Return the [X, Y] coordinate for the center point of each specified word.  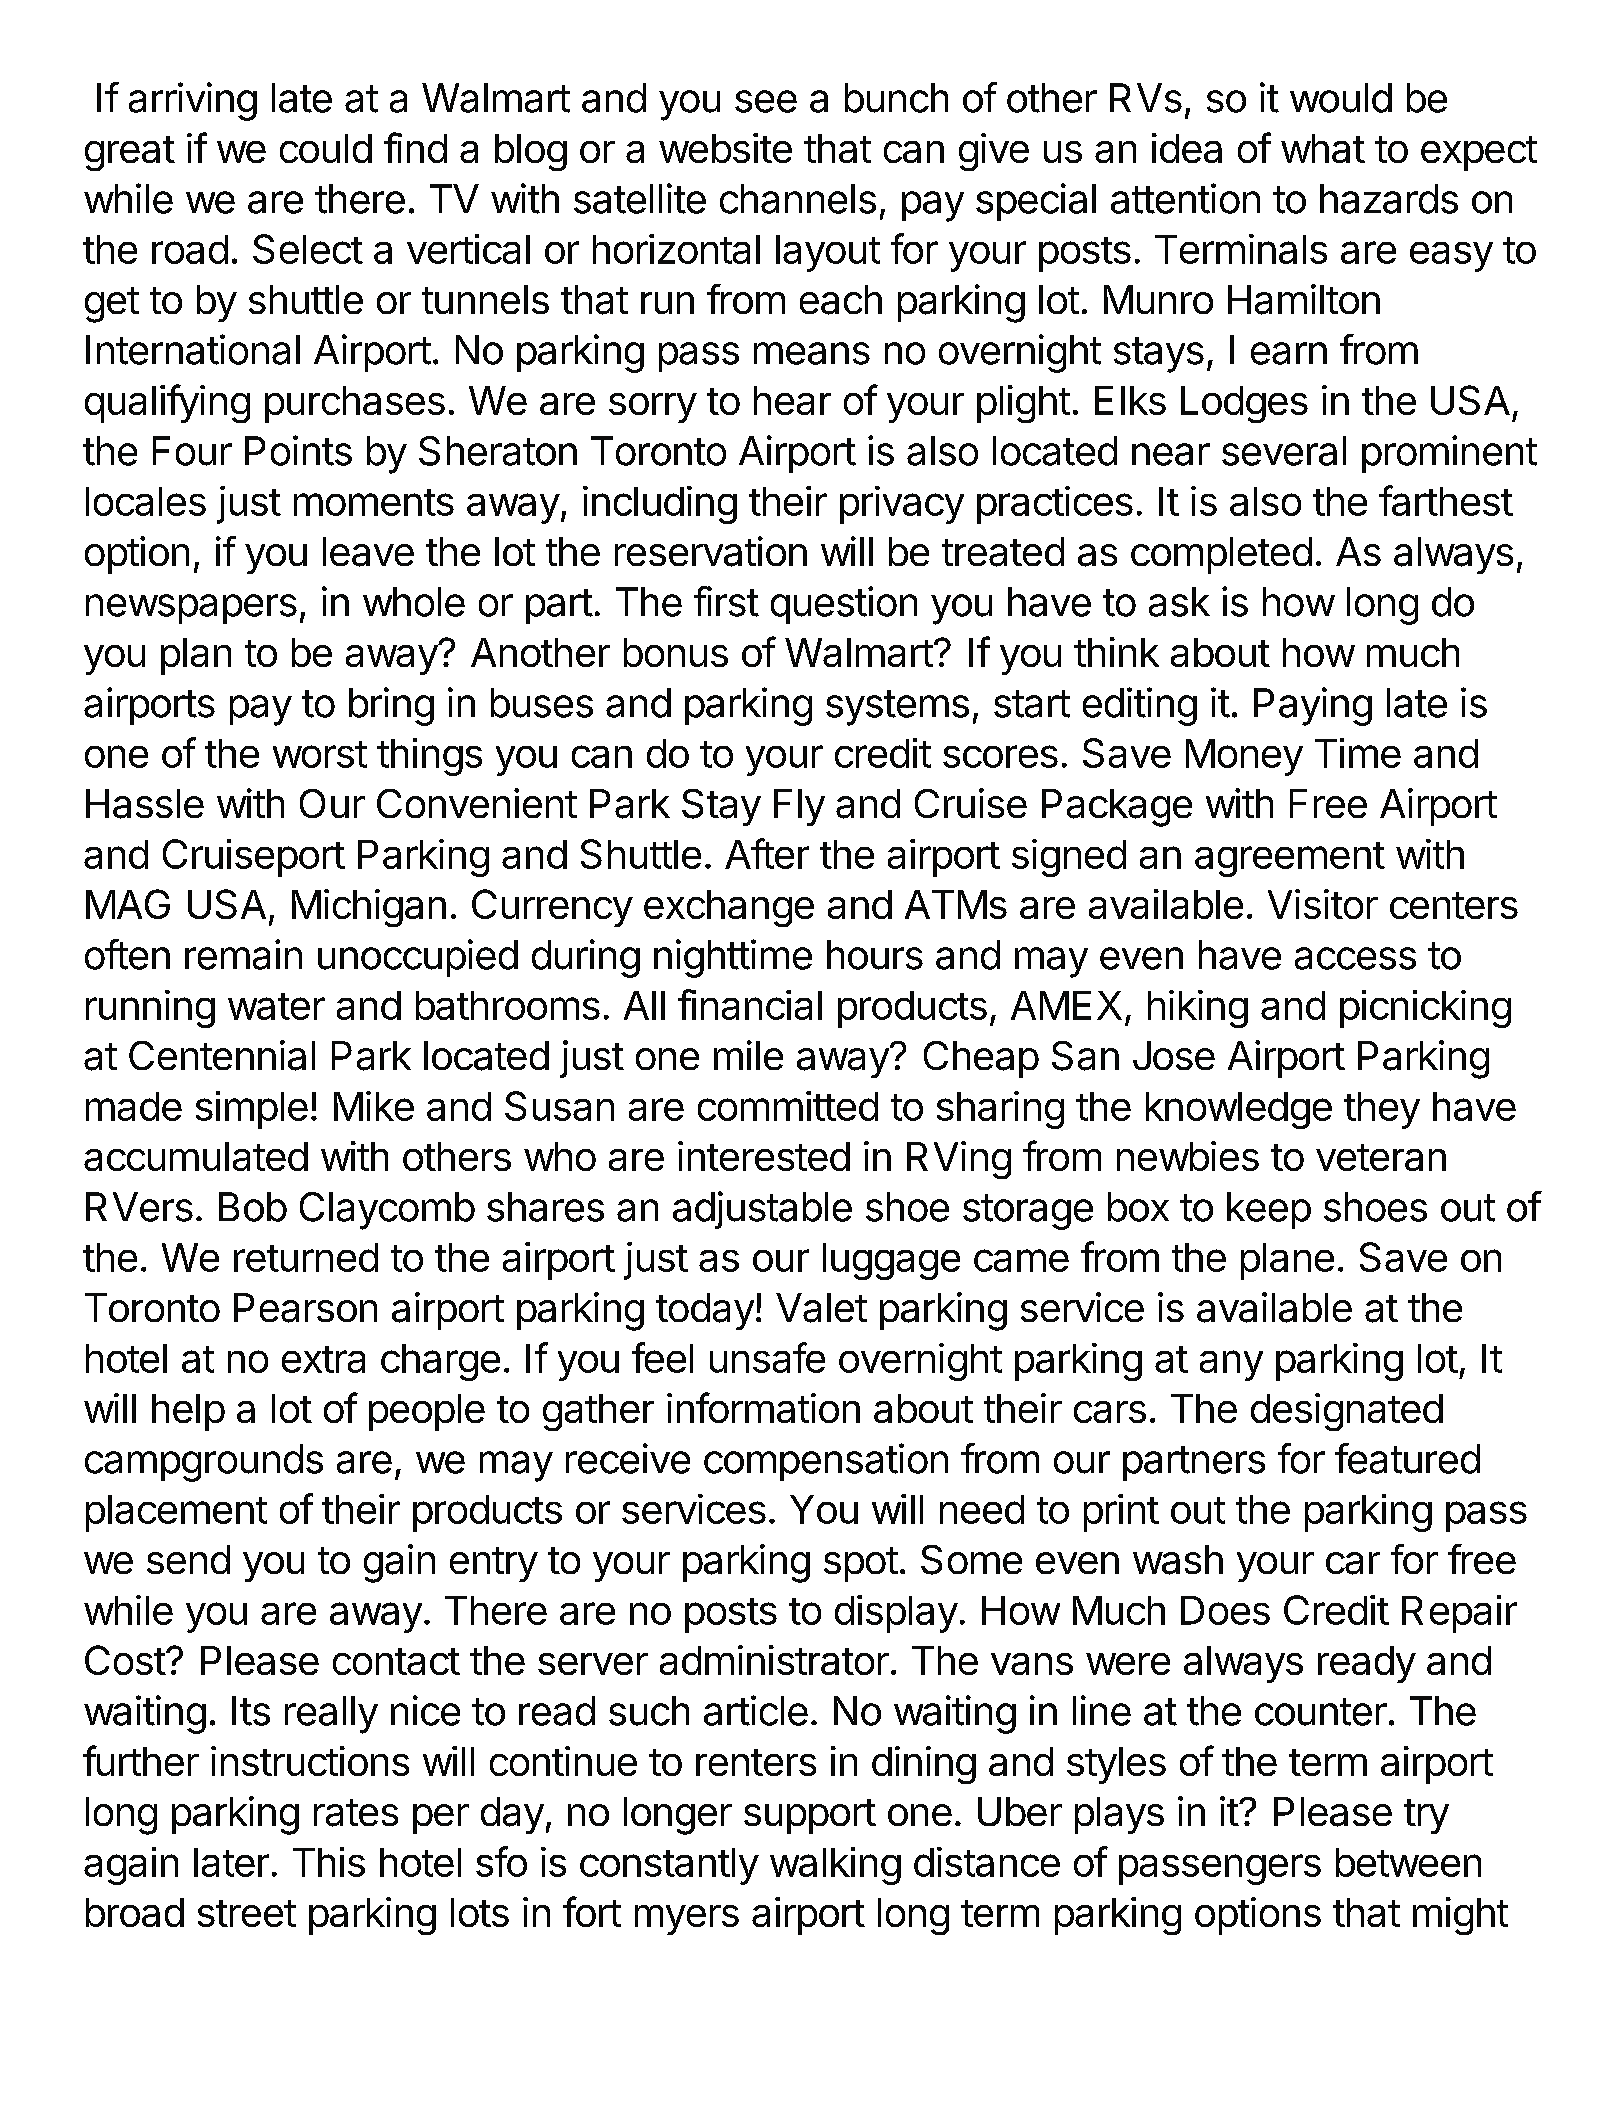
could [326, 148]
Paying [1313, 706]
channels [798, 199]
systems [897, 708]
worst [320, 754]
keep [1269, 1210]
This [329, 1862]
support [810, 1816]
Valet [821, 1308]
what [1323, 148]
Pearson [305, 1308]
